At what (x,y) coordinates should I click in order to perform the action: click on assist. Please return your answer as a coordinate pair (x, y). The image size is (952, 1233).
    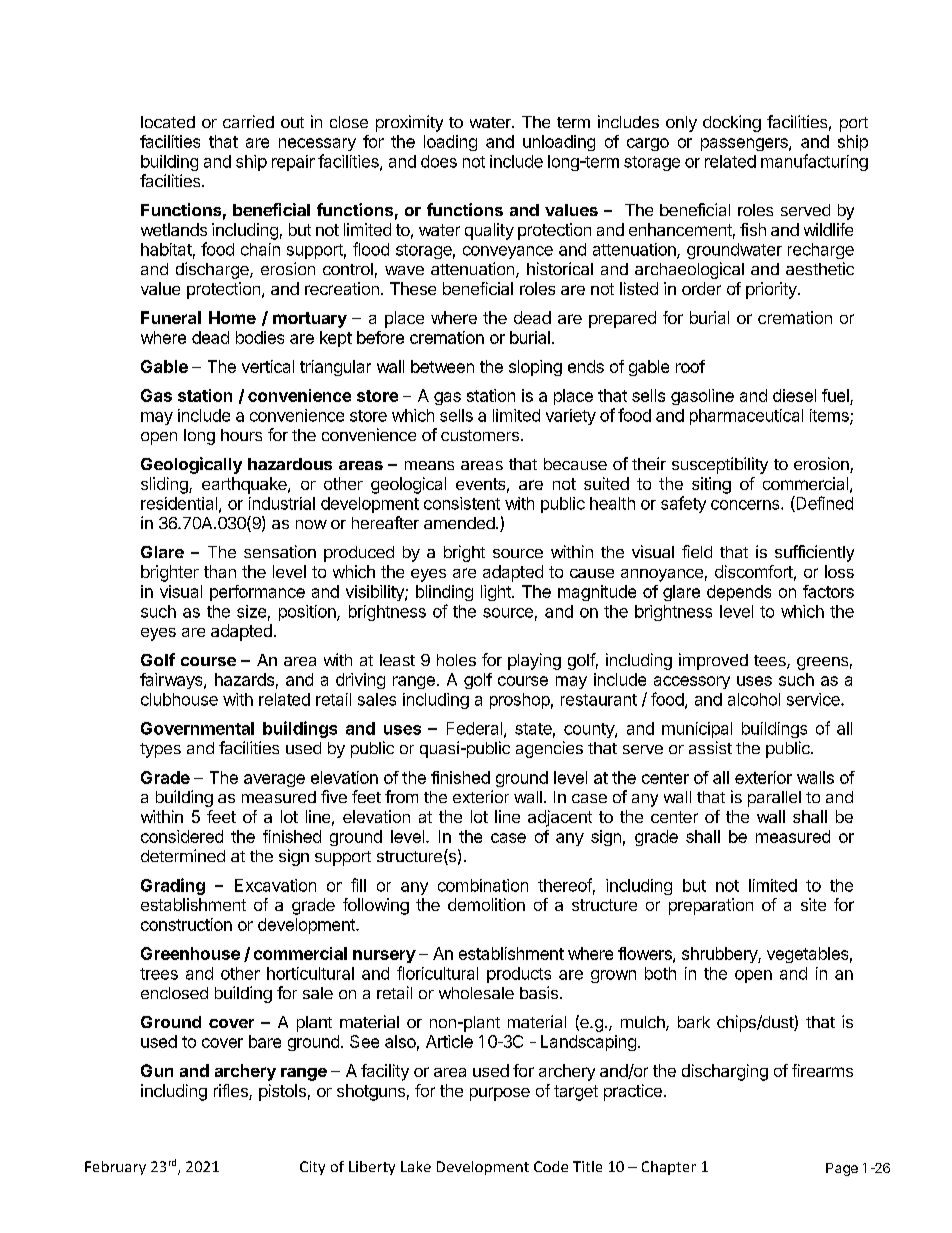
    Looking at the image, I should click on (710, 747).
